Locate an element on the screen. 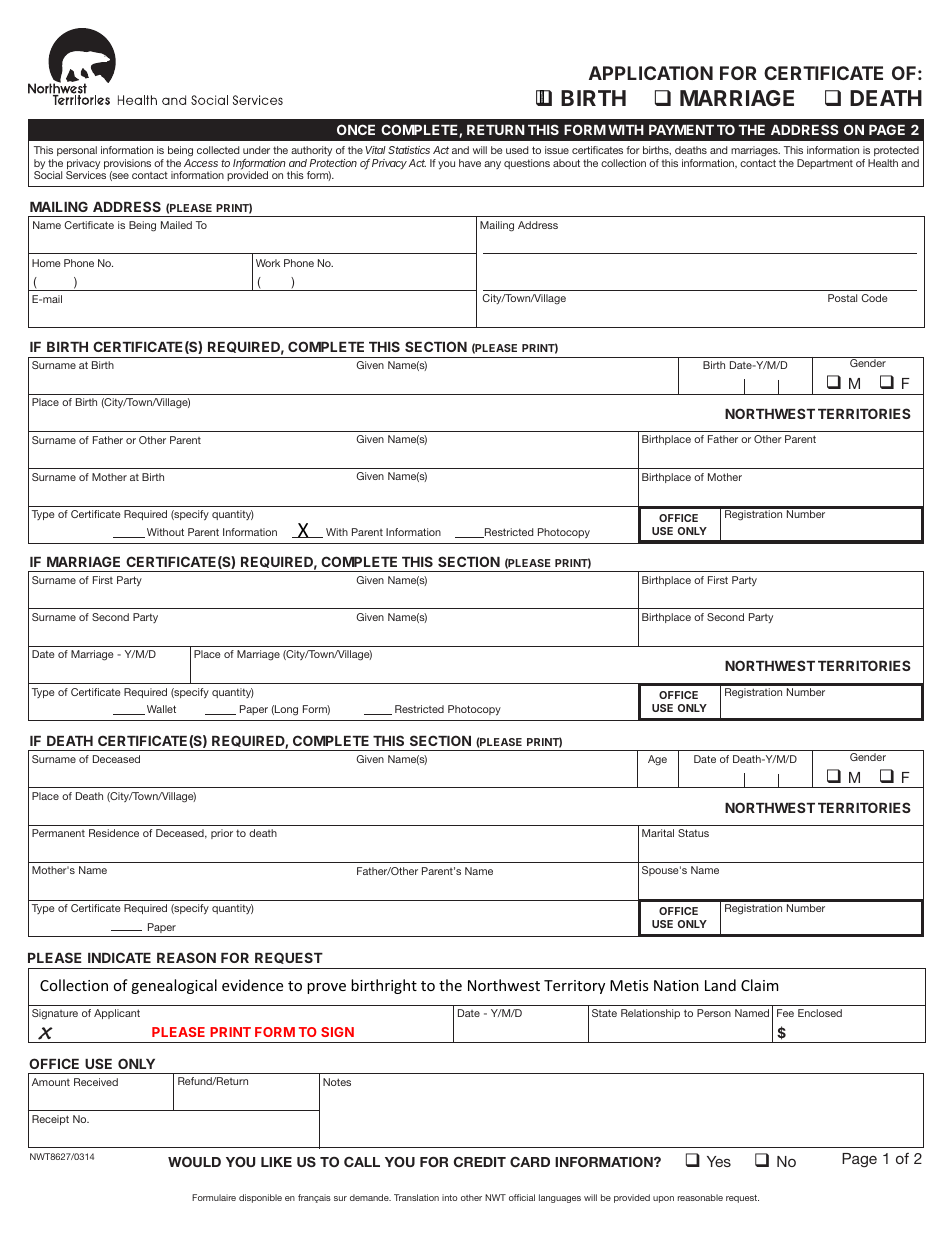  Department is located at coordinates (825, 164).
